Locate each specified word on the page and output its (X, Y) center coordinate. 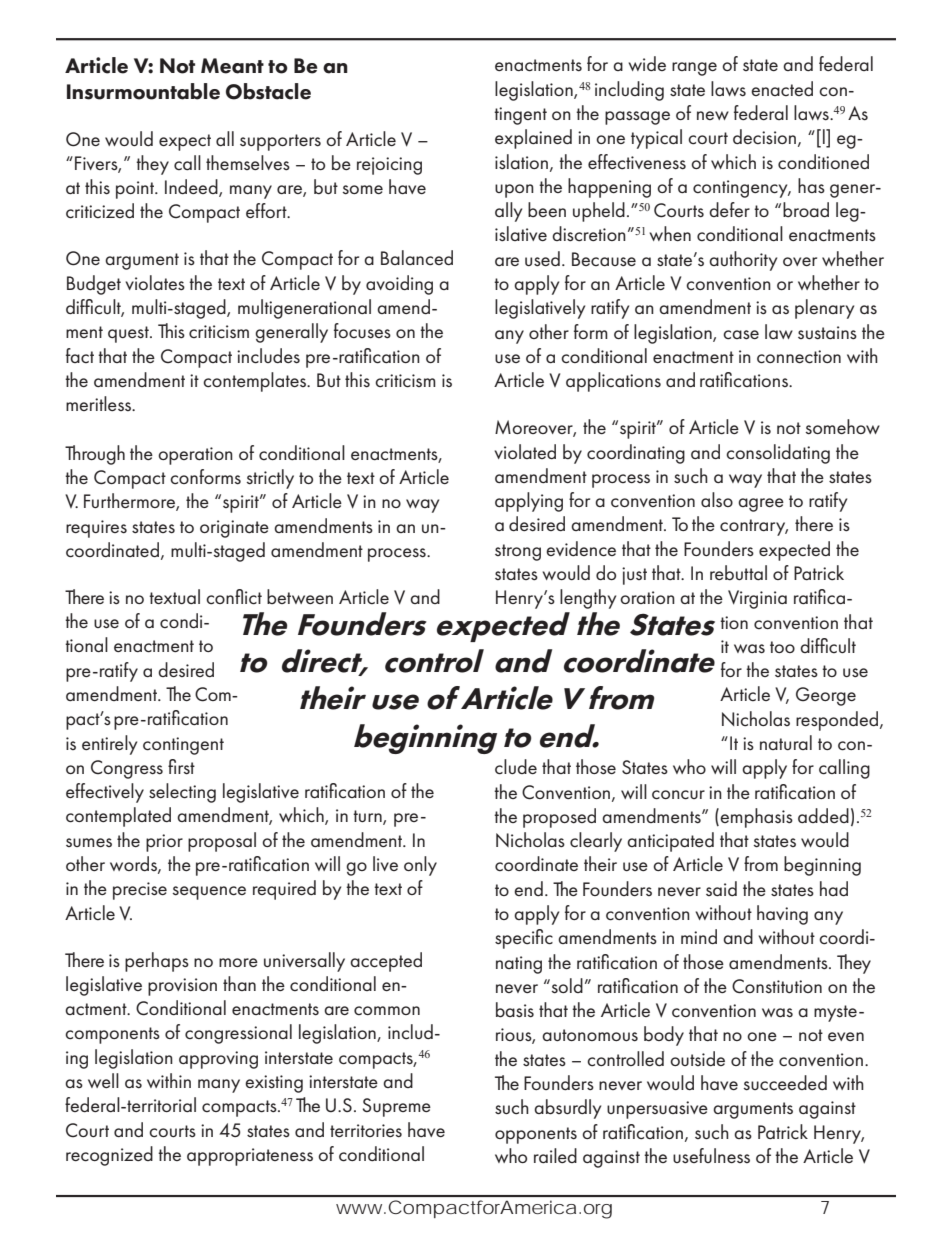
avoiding (399, 285)
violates (155, 282)
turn (368, 817)
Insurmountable (143, 91)
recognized (109, 1156)
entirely (109, 745)
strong (518, 552)
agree (761, 505)
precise (140, 891)
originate (234, 529)
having (782, 915)
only (420, 866)
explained (533, 139)
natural (786, 742)
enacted (782, 88)
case (741, 335)
